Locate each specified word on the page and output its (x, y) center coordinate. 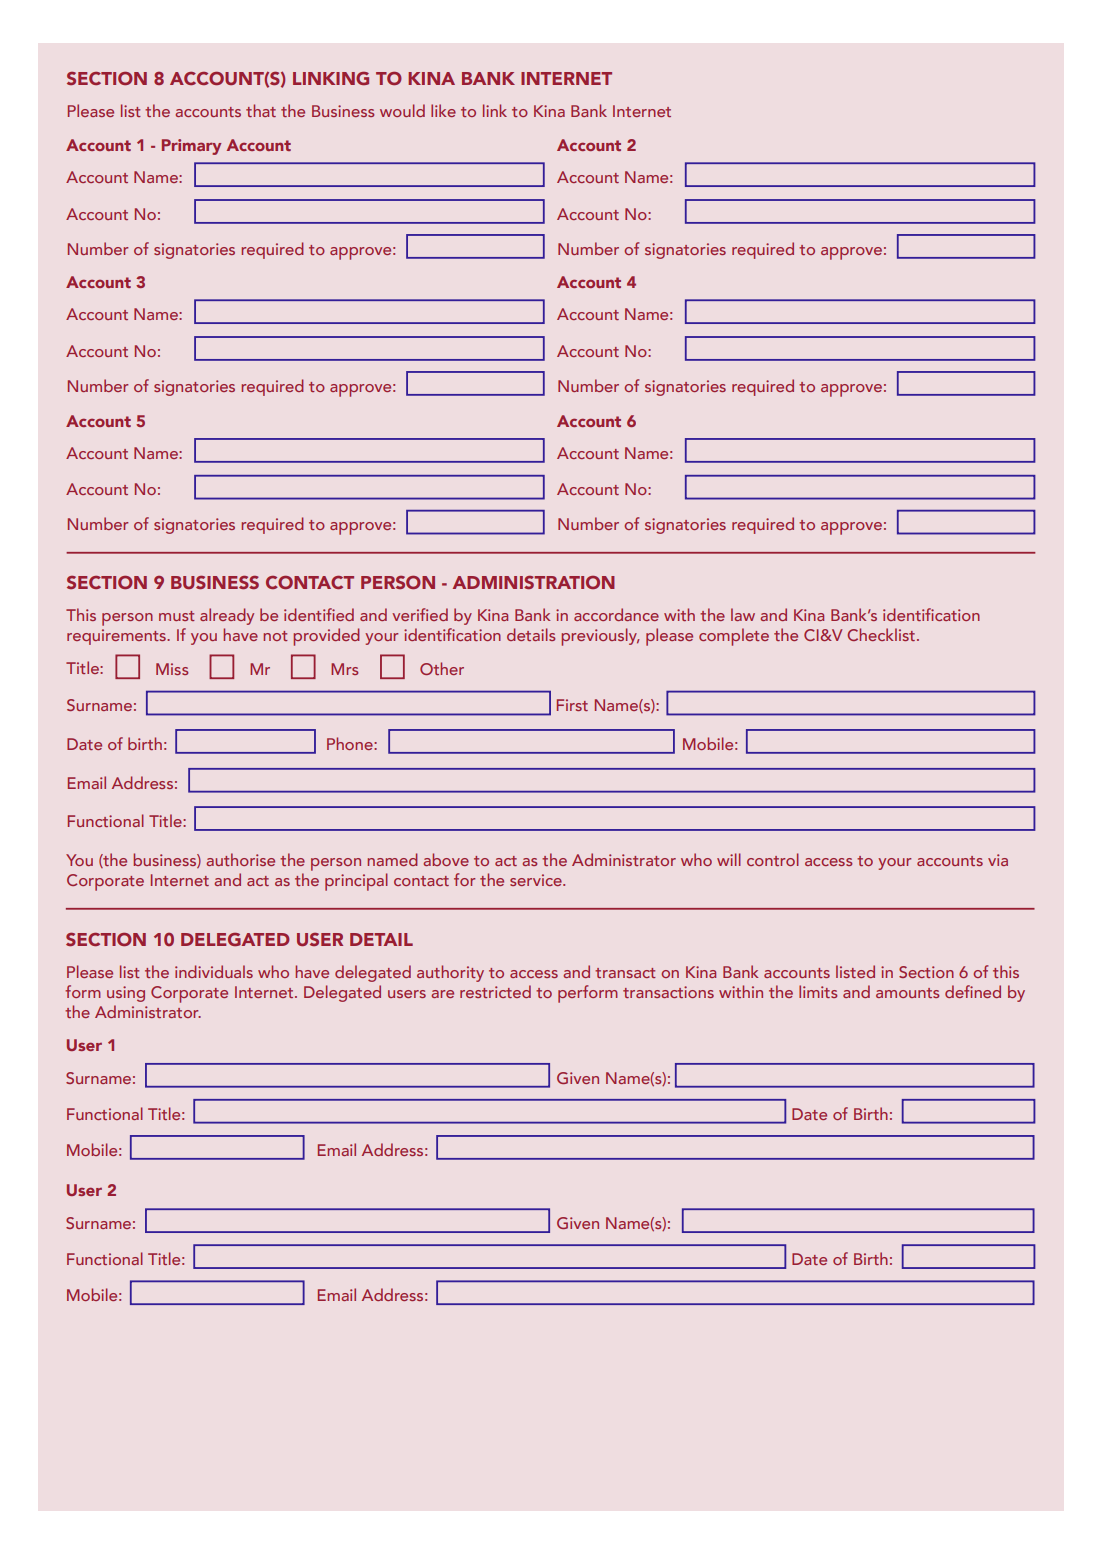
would (402, 110)
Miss (172, 669)
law (743, 614)
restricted (495, 991)
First (572, 705)
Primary (191, 147)
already (227, 616)
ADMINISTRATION (534, 582)
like (443, 110)
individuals (214, 971)
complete (734, 637)
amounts (907, 993)
